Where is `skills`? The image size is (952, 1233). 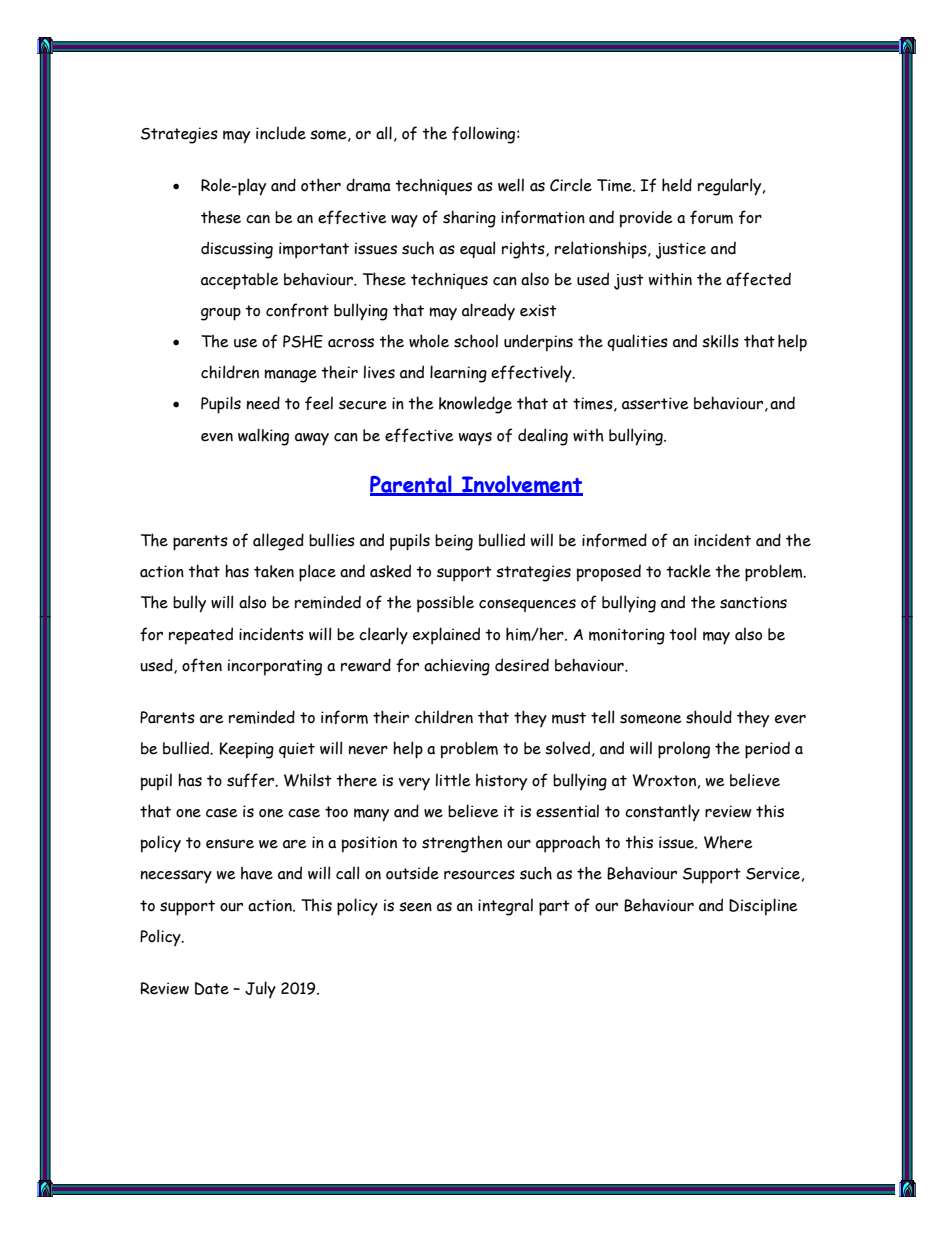 skills is located at coordinates (720, 341).
